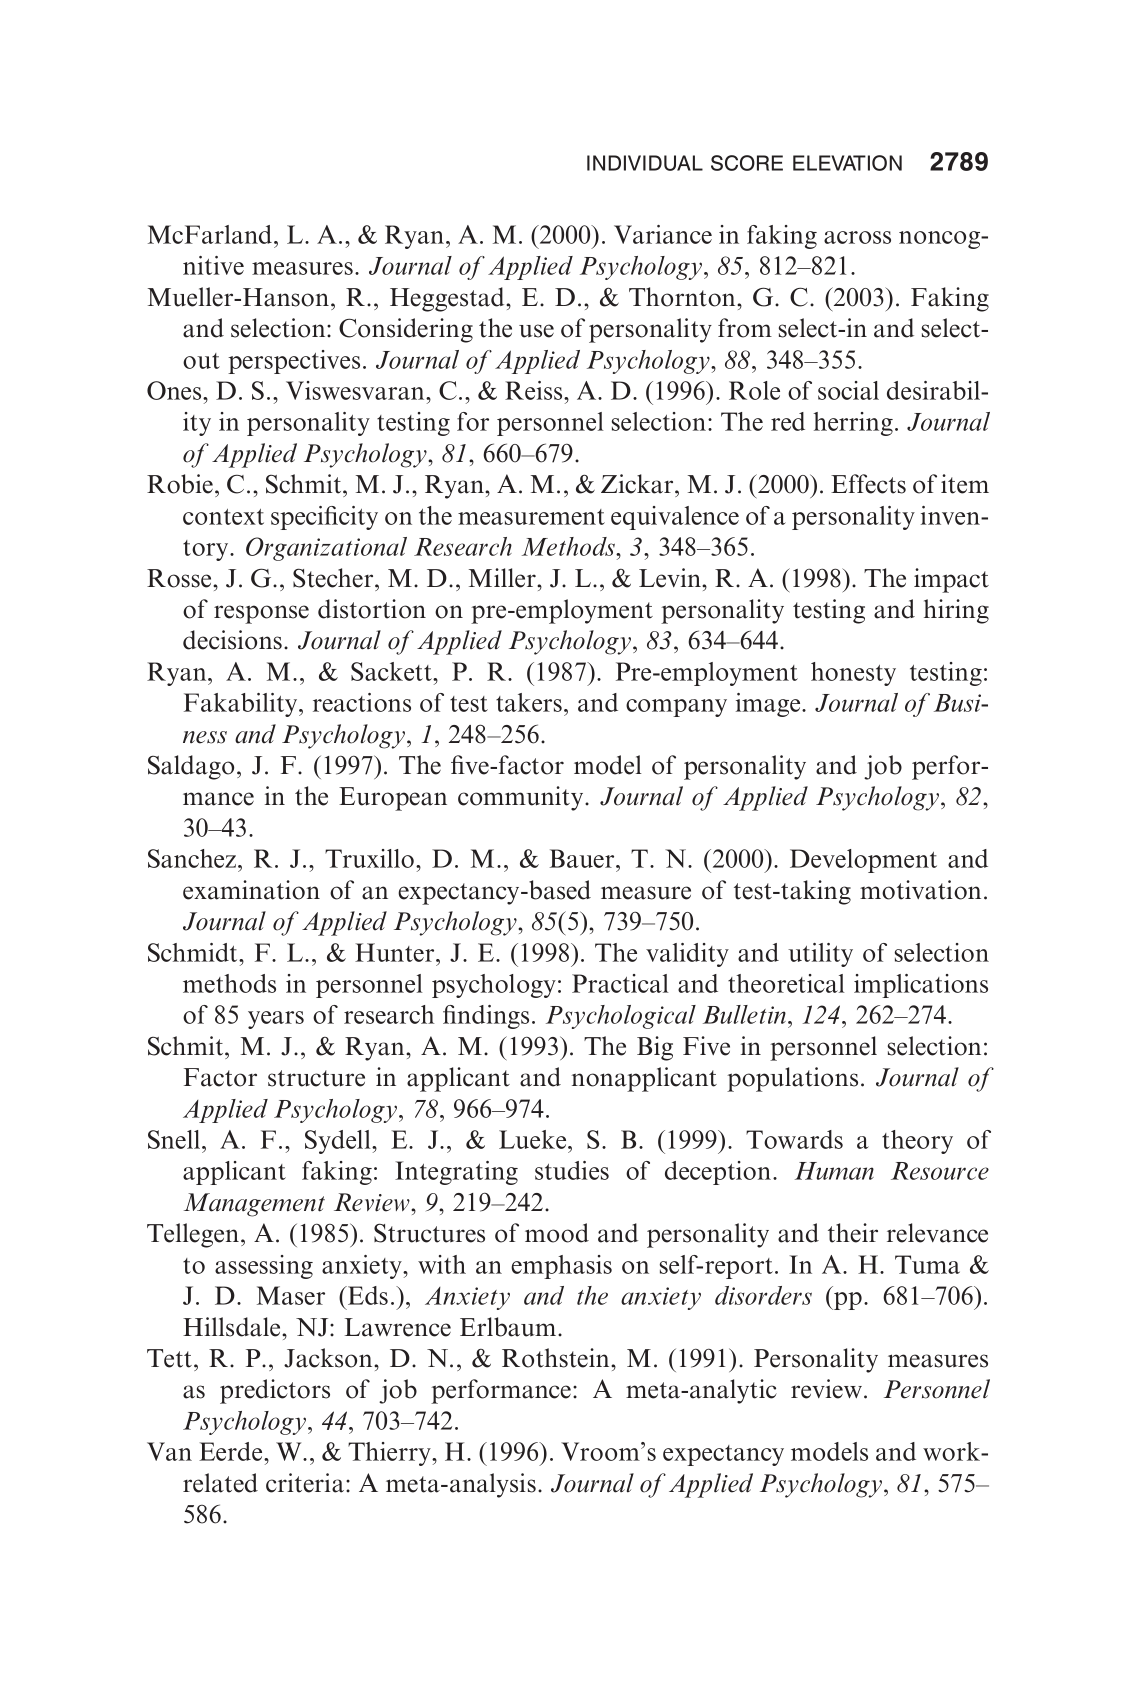 This image has height=1689, width=1126. I want to click on community, so click(522, 798).
